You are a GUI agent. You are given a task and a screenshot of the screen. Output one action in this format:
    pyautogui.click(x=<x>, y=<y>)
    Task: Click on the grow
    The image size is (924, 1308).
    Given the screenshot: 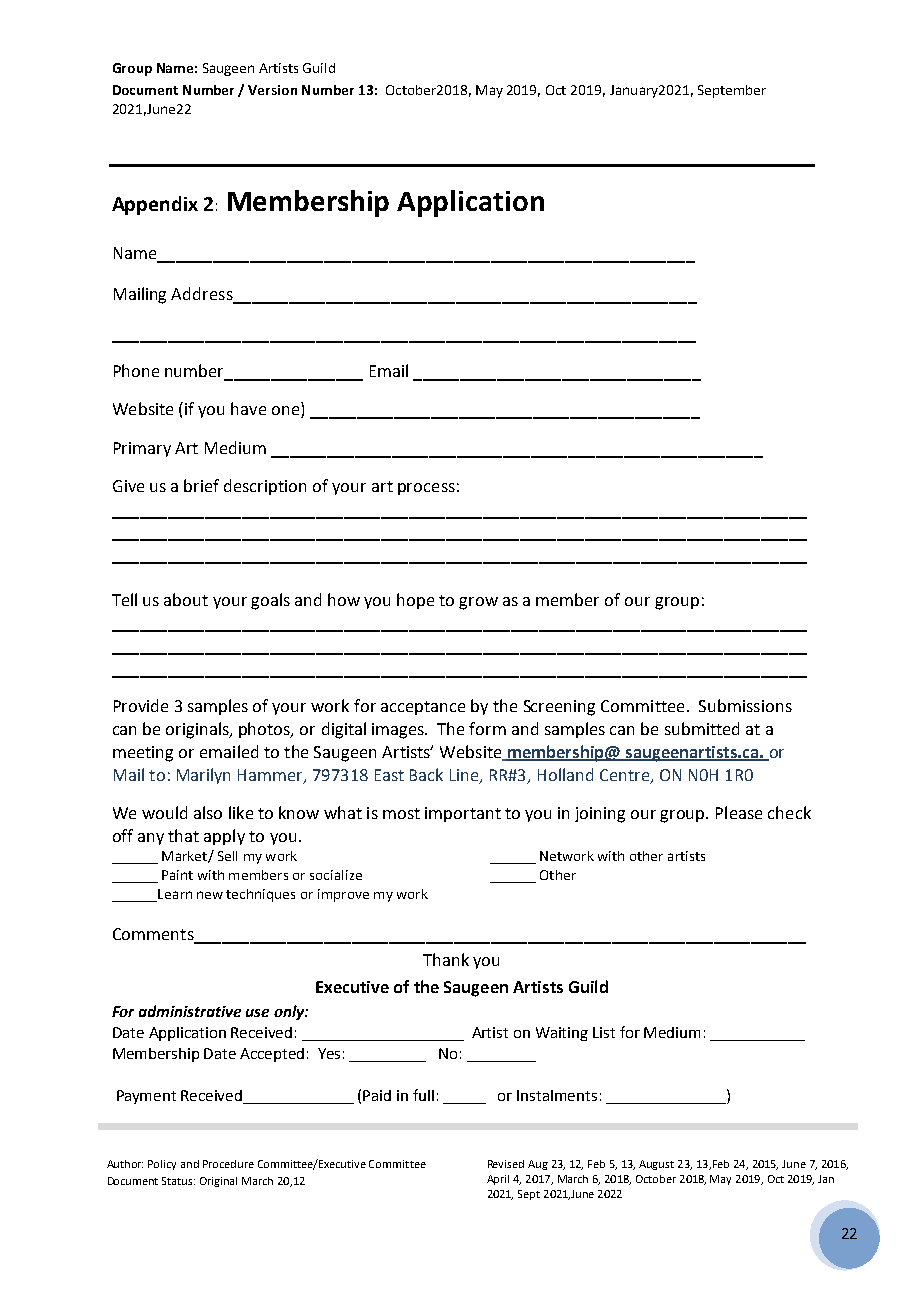 What is the action you would take?
    pyautogui.click(x=478, y=603)
